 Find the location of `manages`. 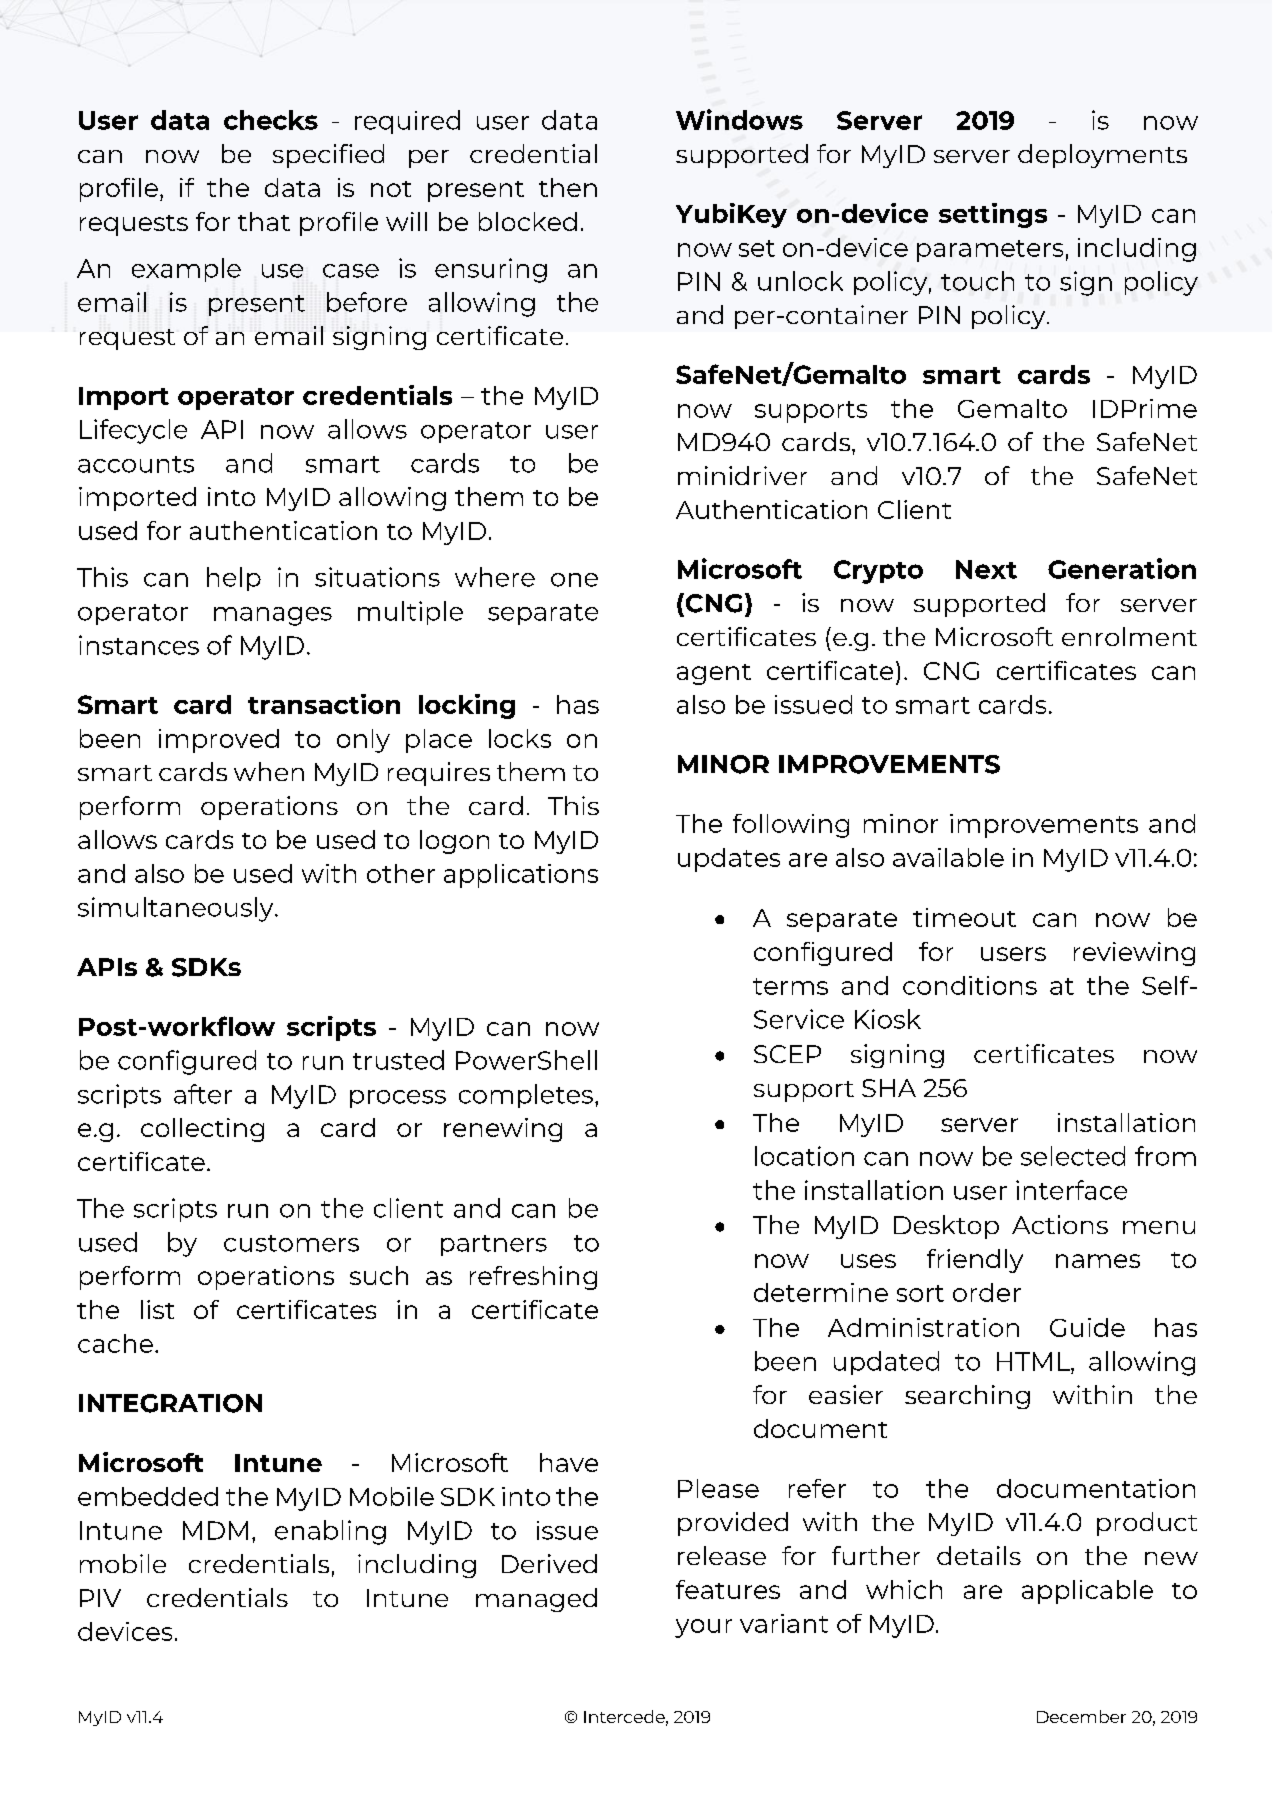

manages is located at coordinates (273, 616).
